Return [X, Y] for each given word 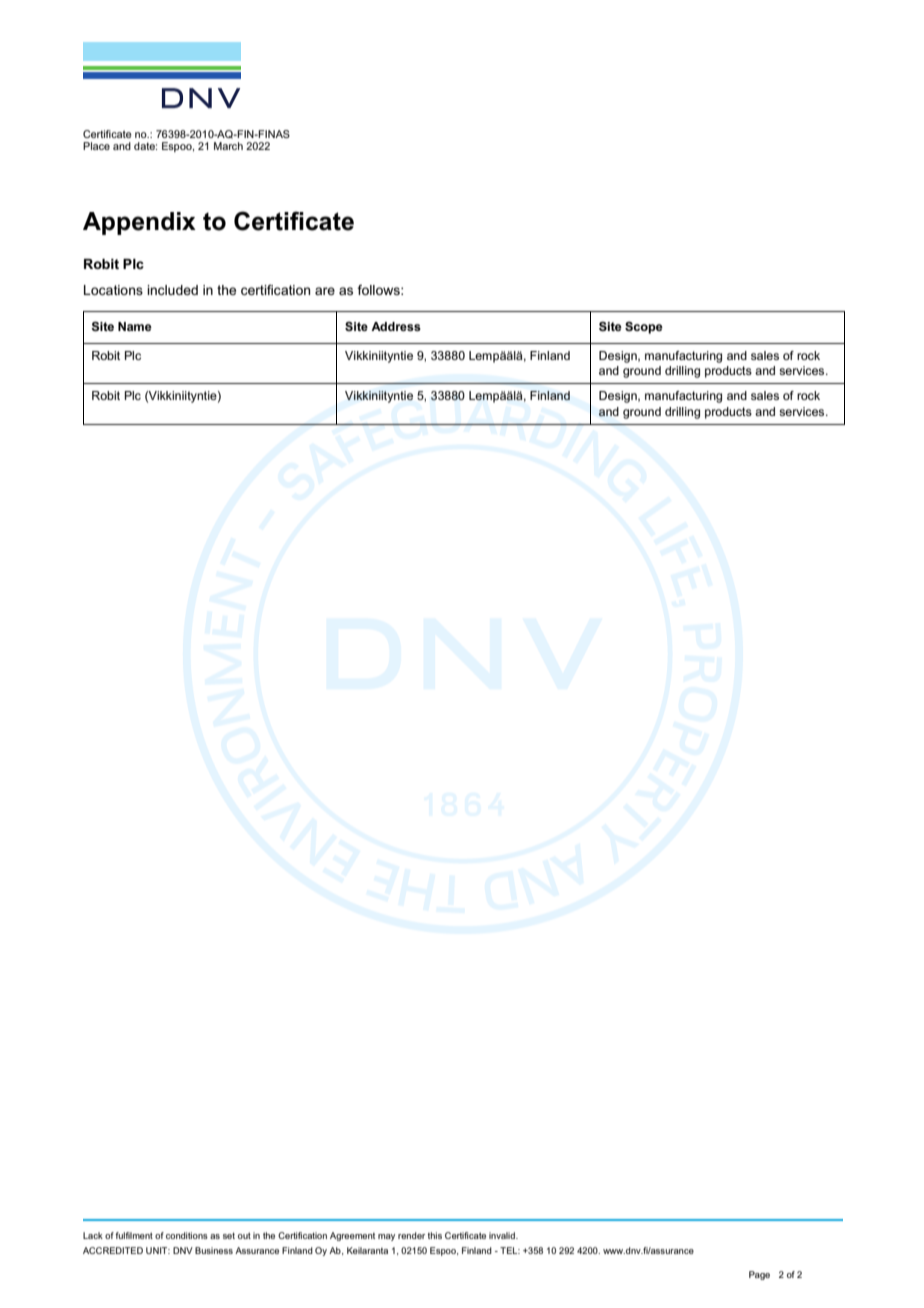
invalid [503, 1235]
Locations [113, 290]
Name [135, 326]
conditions [187, 1235]
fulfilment [134, 1235]
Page [759, 1275]
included [172, 290]
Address [396, 326]
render [411, 1235]
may [386, 1237]
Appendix [139, 223]
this [435, 1235]
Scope [644, 328]
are [325, 291]
